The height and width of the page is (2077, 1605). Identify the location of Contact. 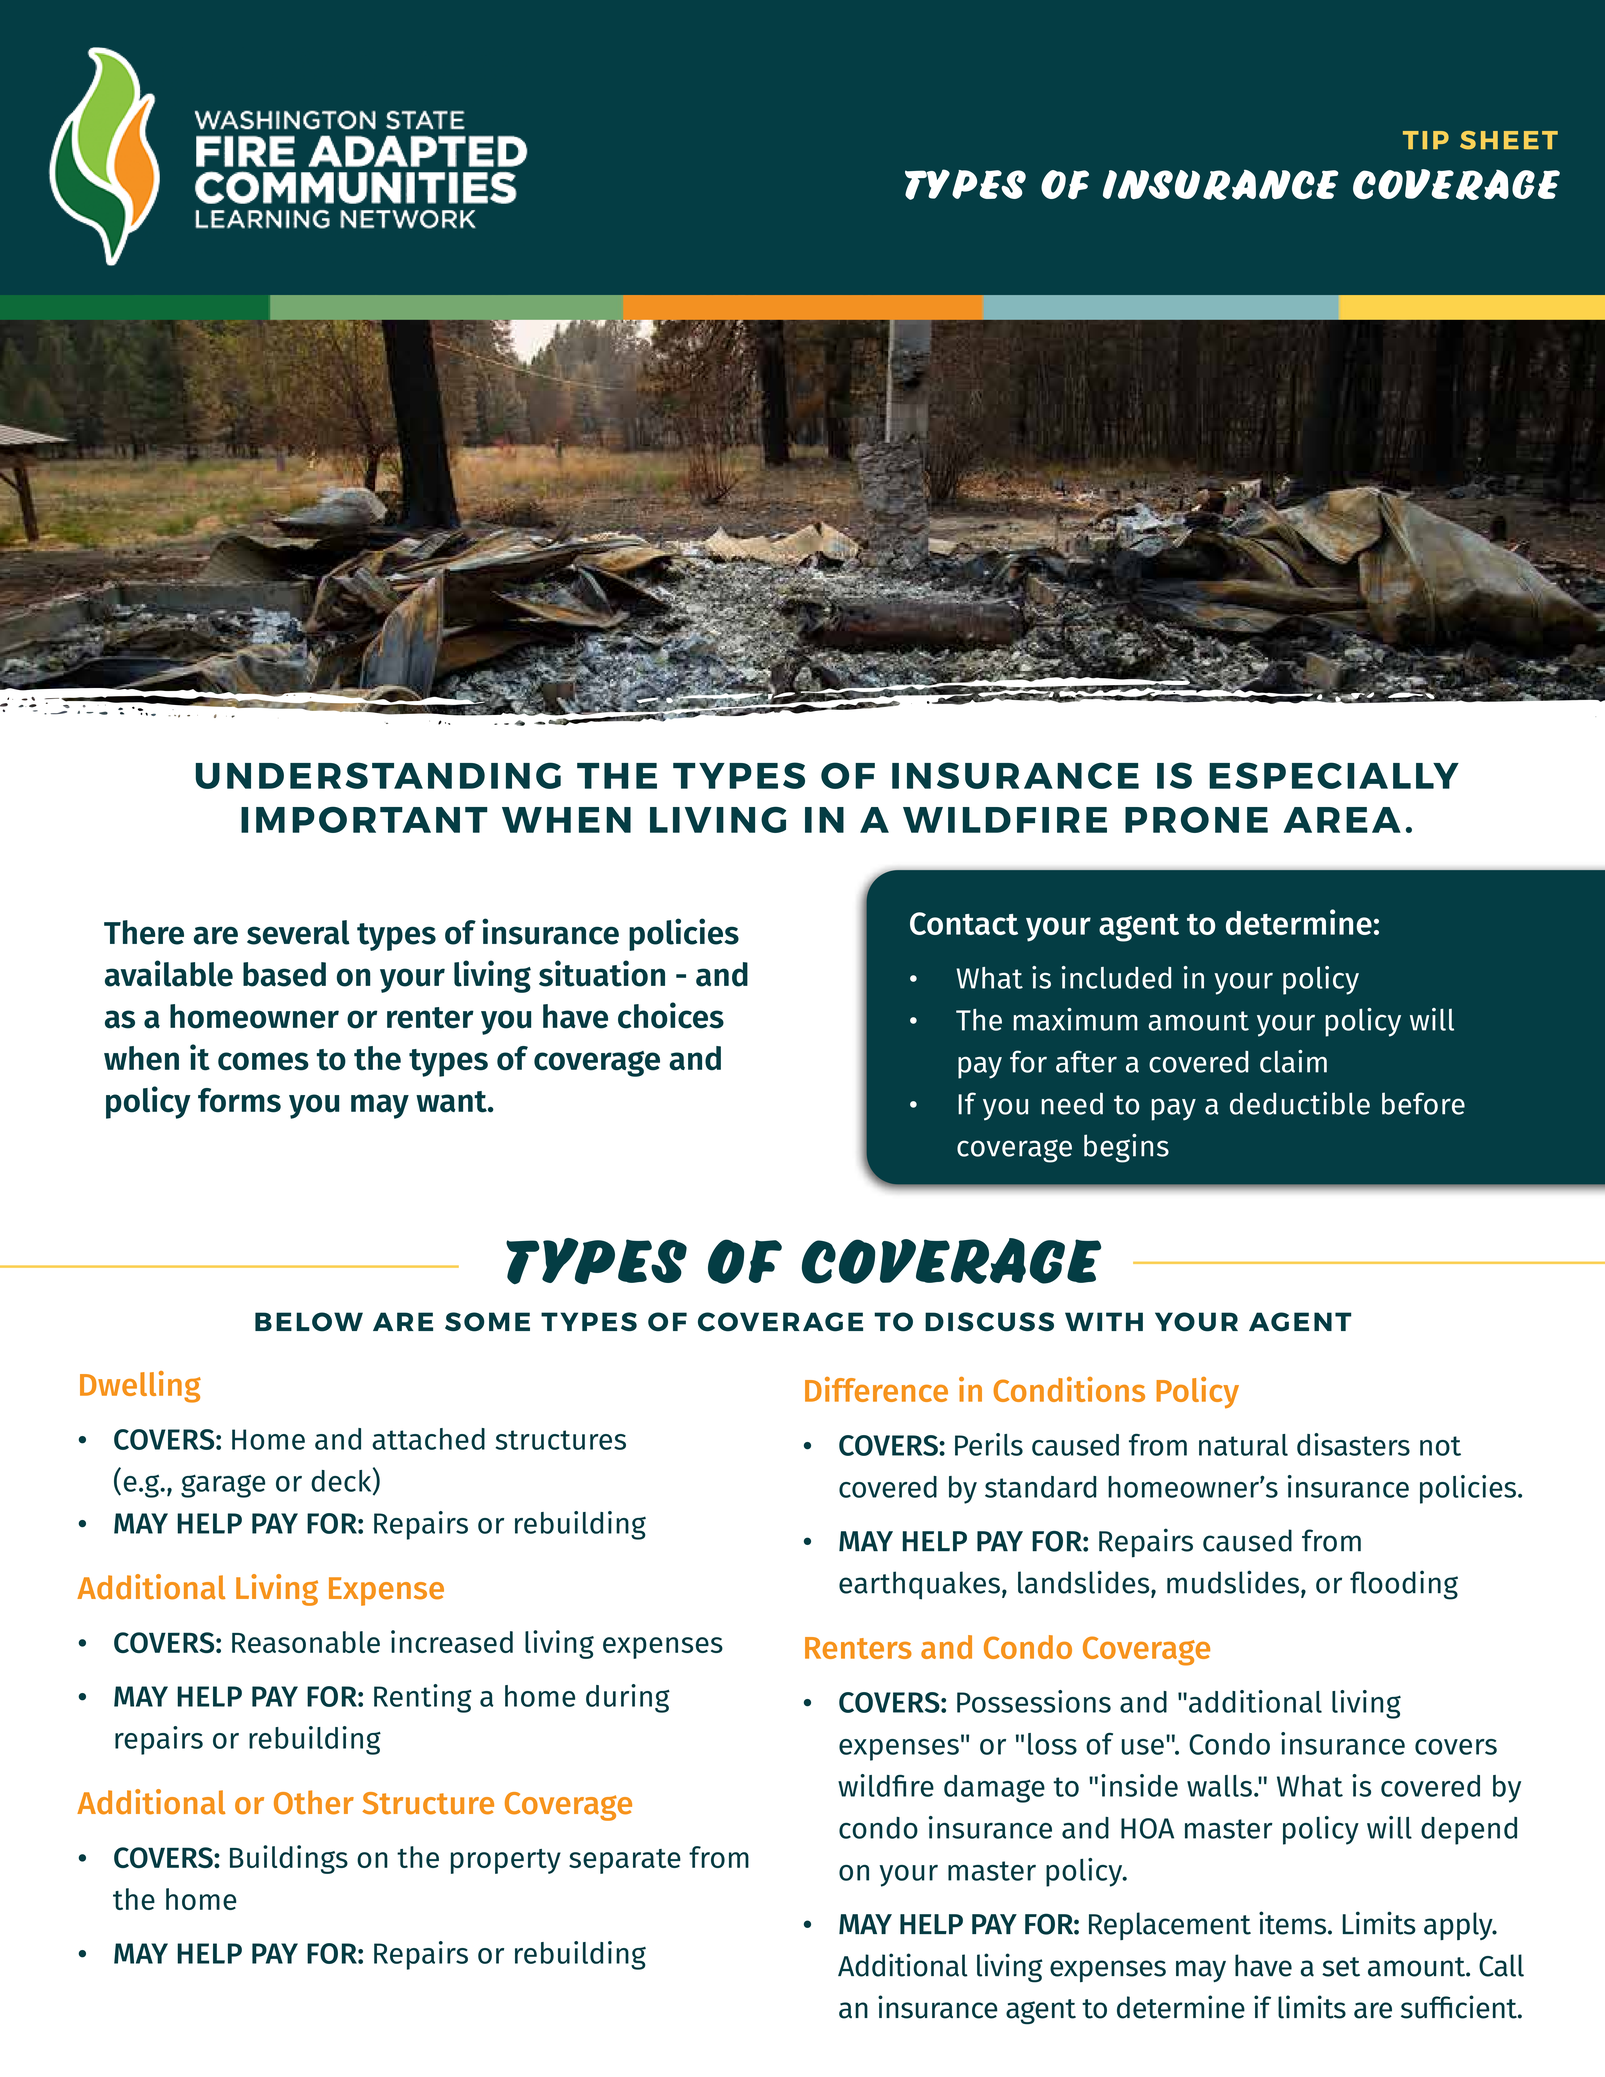
(964, 923).
